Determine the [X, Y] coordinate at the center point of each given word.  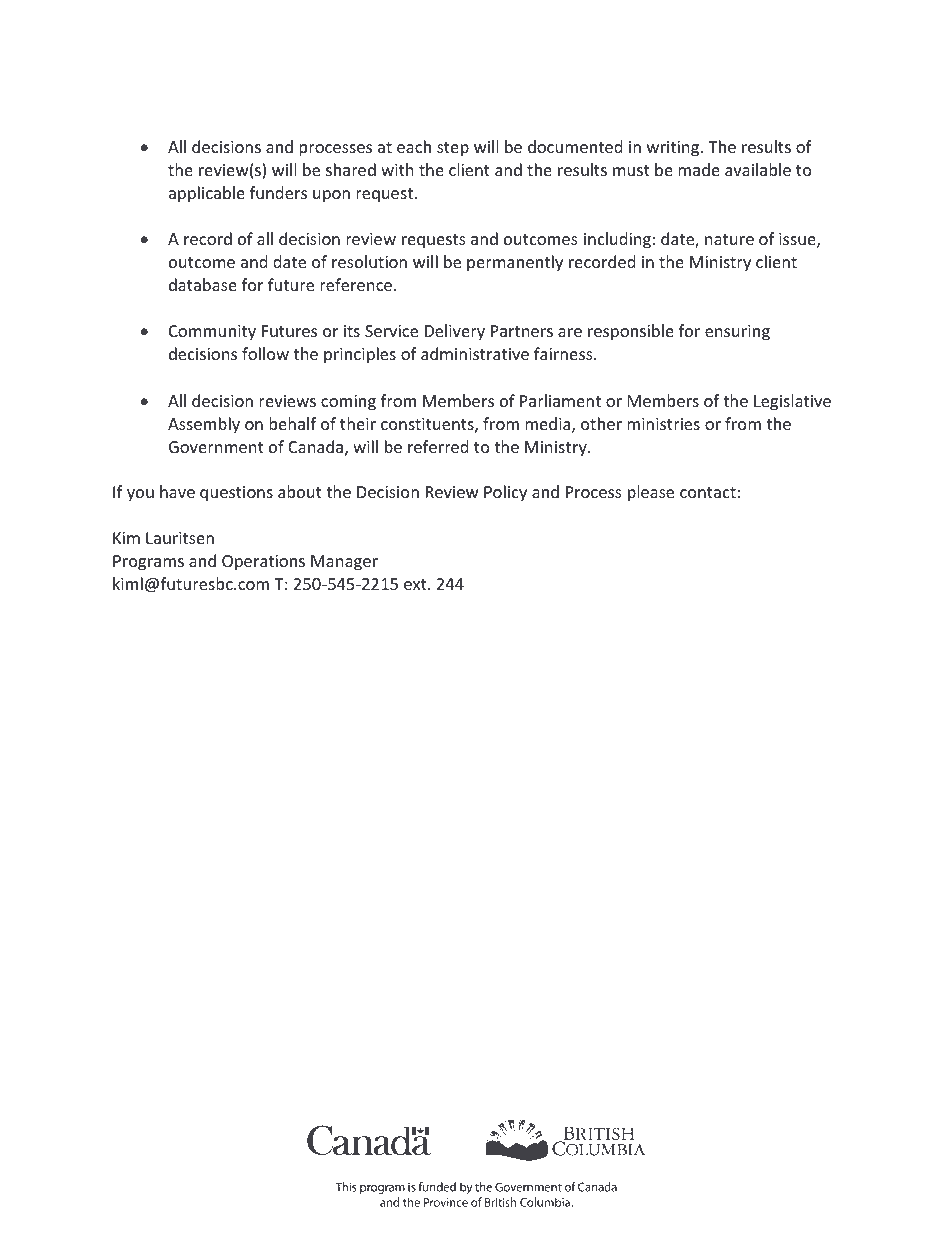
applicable [207, 194]
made [699, 169]
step [453, 149]
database [203, 284]
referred [438, 446]
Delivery [455, 332]
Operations [263, 563]
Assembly [204, 425]
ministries [663, 424]
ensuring [737, 333]
